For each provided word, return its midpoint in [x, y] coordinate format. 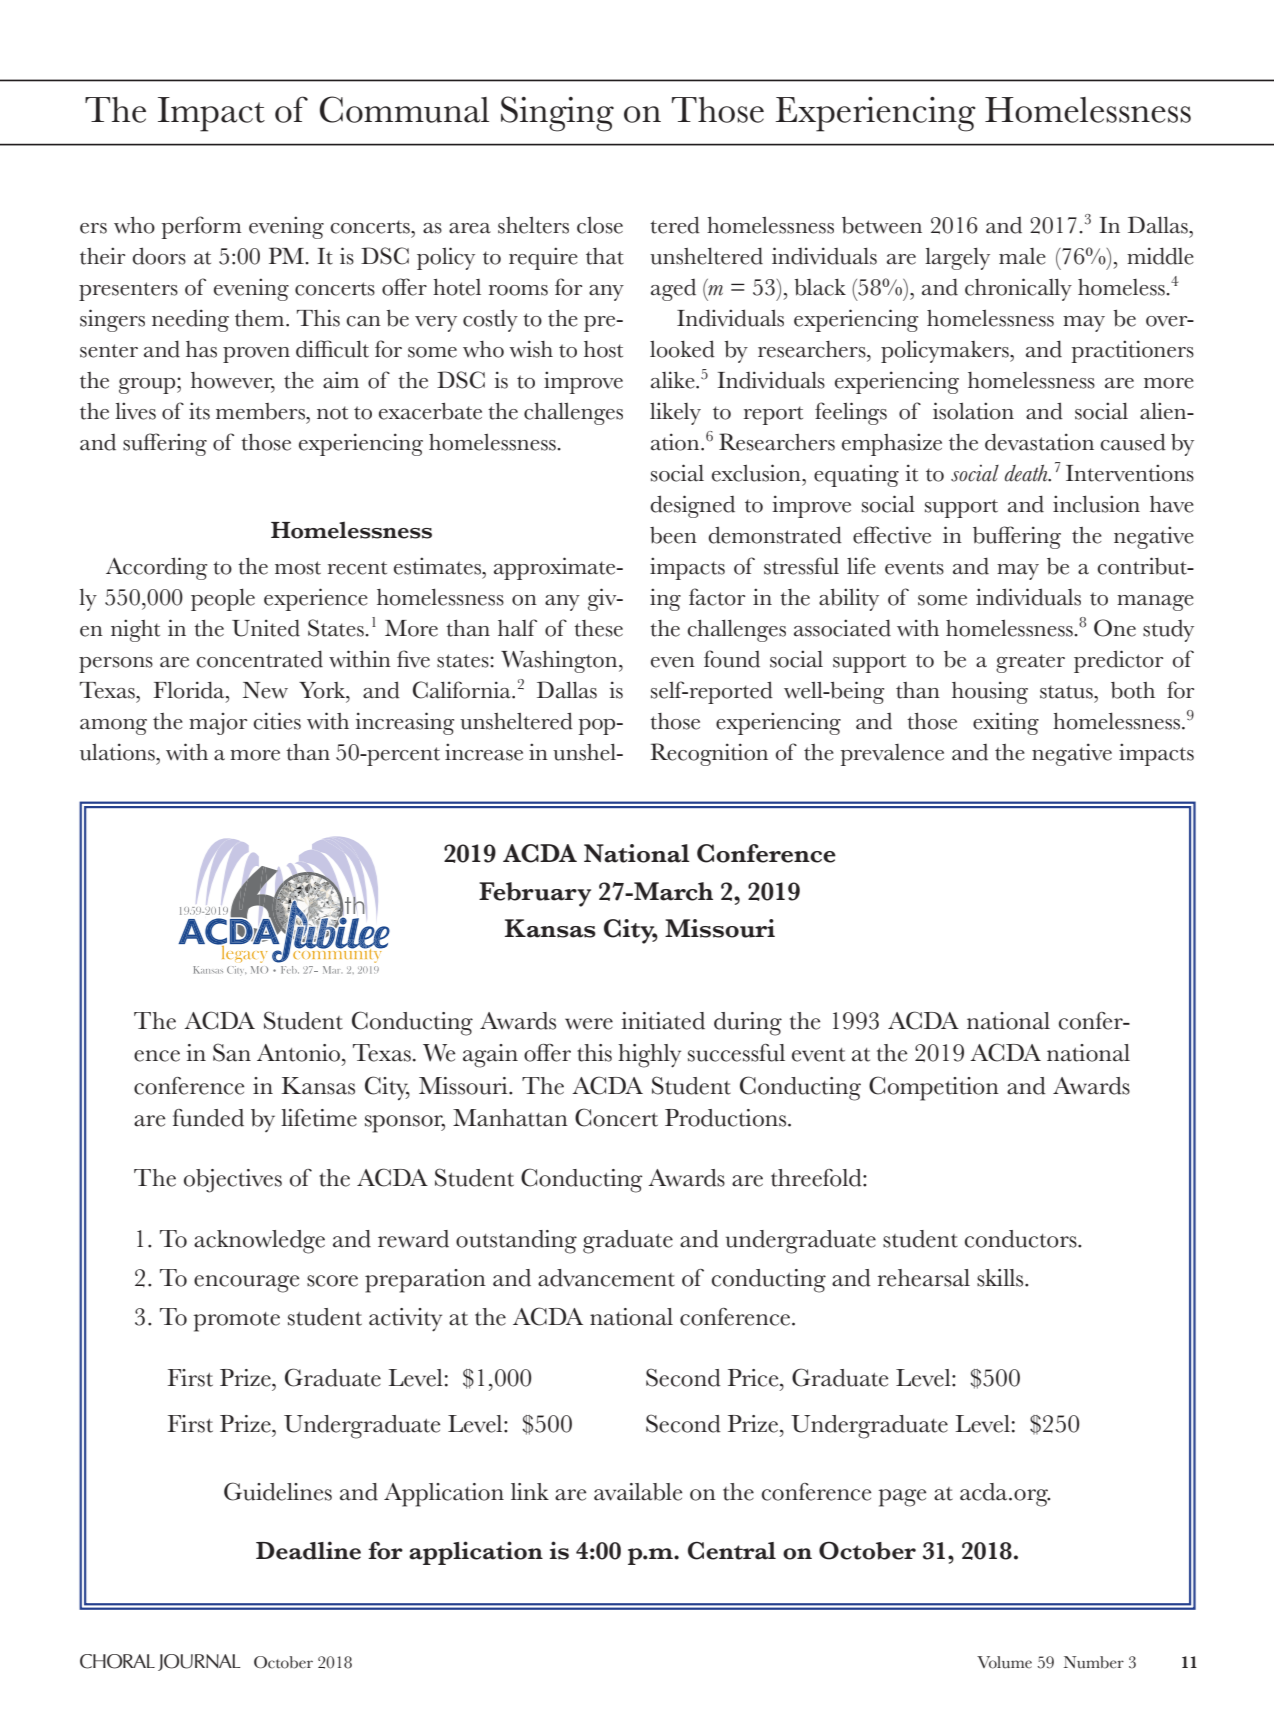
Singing [557, 114]
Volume [1004, 1662]
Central [732, 1550]
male [1022, 256]
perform [202, 227]
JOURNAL [199, 1662]
